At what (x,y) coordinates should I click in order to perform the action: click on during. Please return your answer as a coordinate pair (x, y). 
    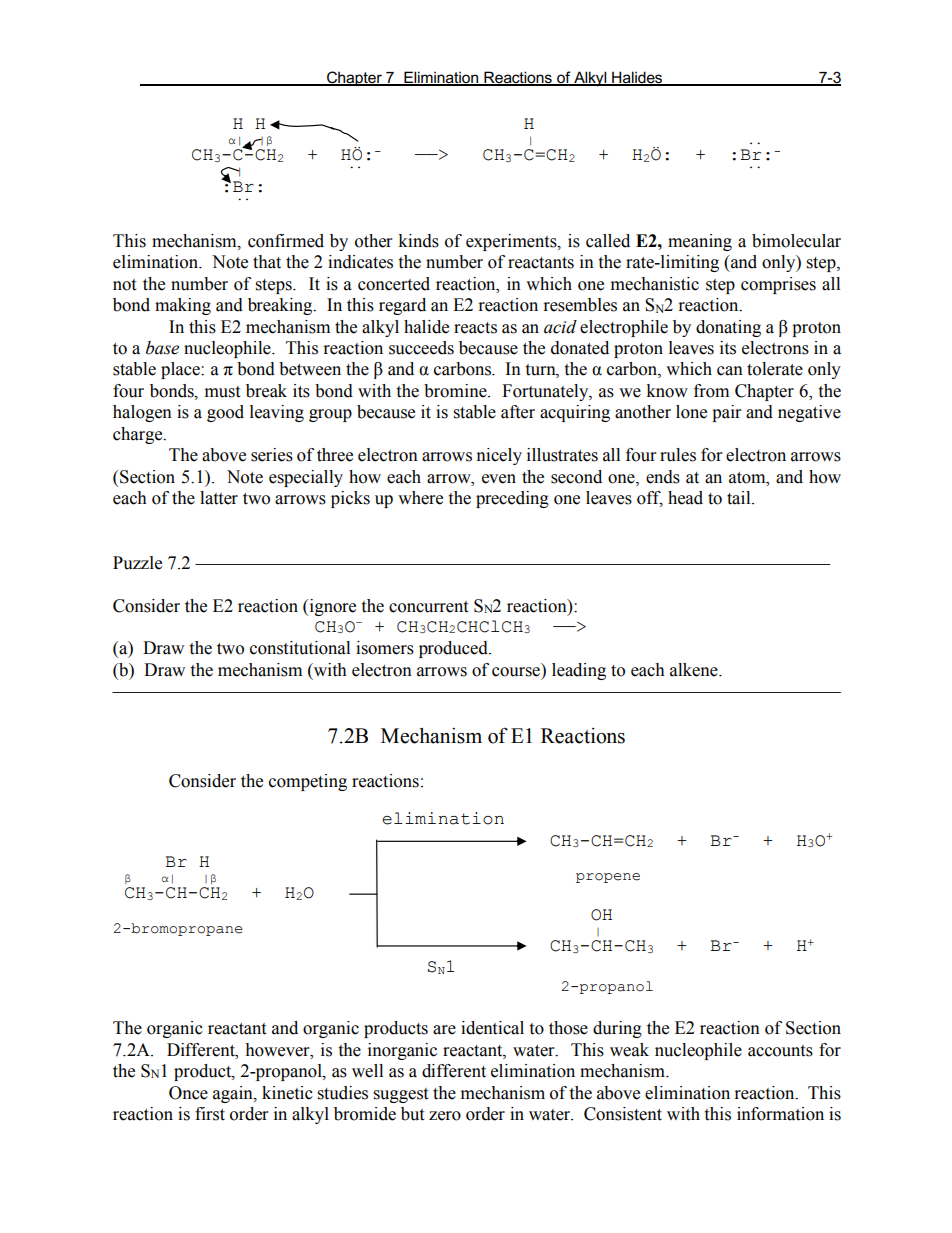
    Looking at the image, I should click on (617, 1029).
